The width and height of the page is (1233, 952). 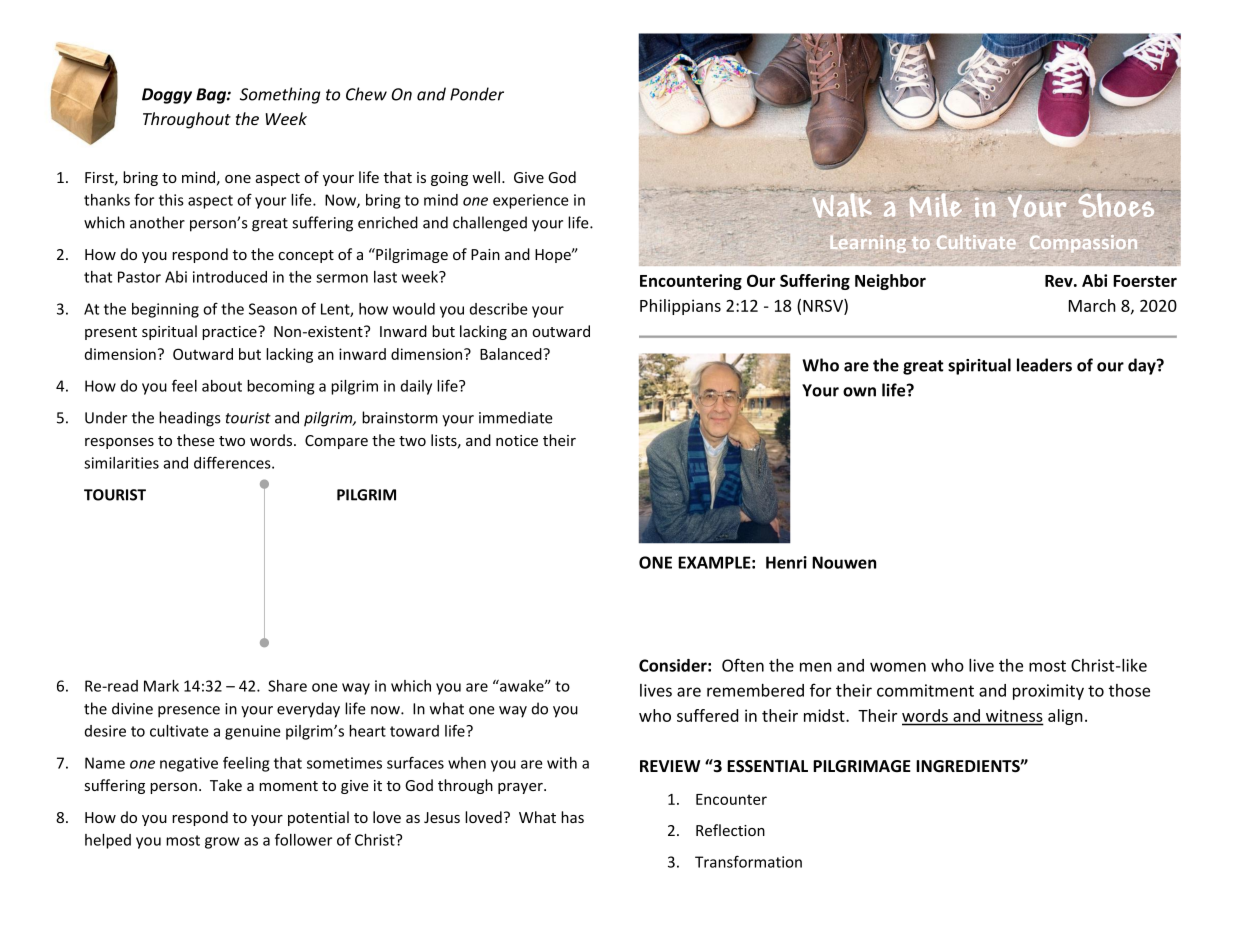 What do you see at coordinates (572, 817) in the page?
I see `has` at bounding box center [572, 817].
